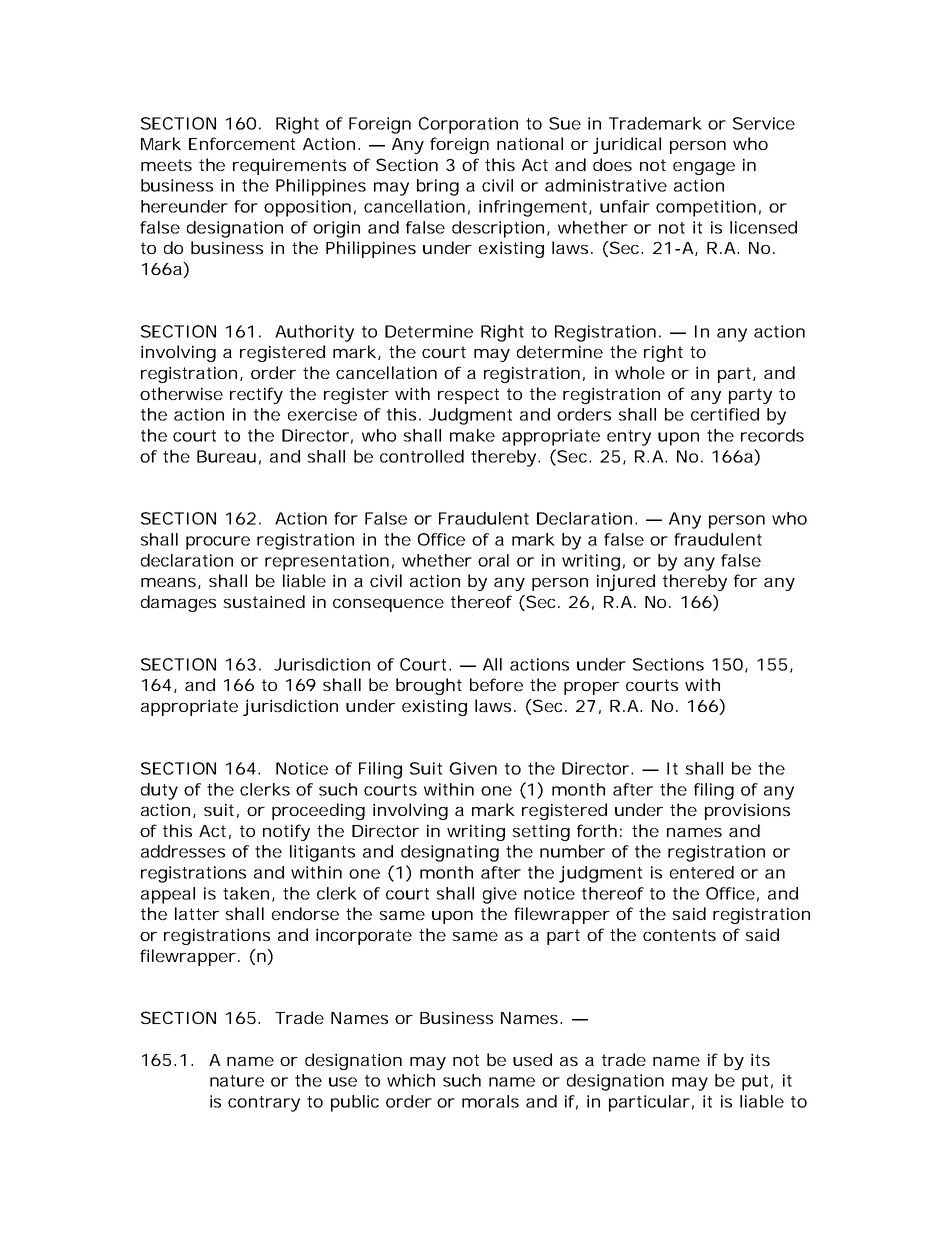  Describe the element at coordinates (626, 582) in the page. I see `injured` at that location.
